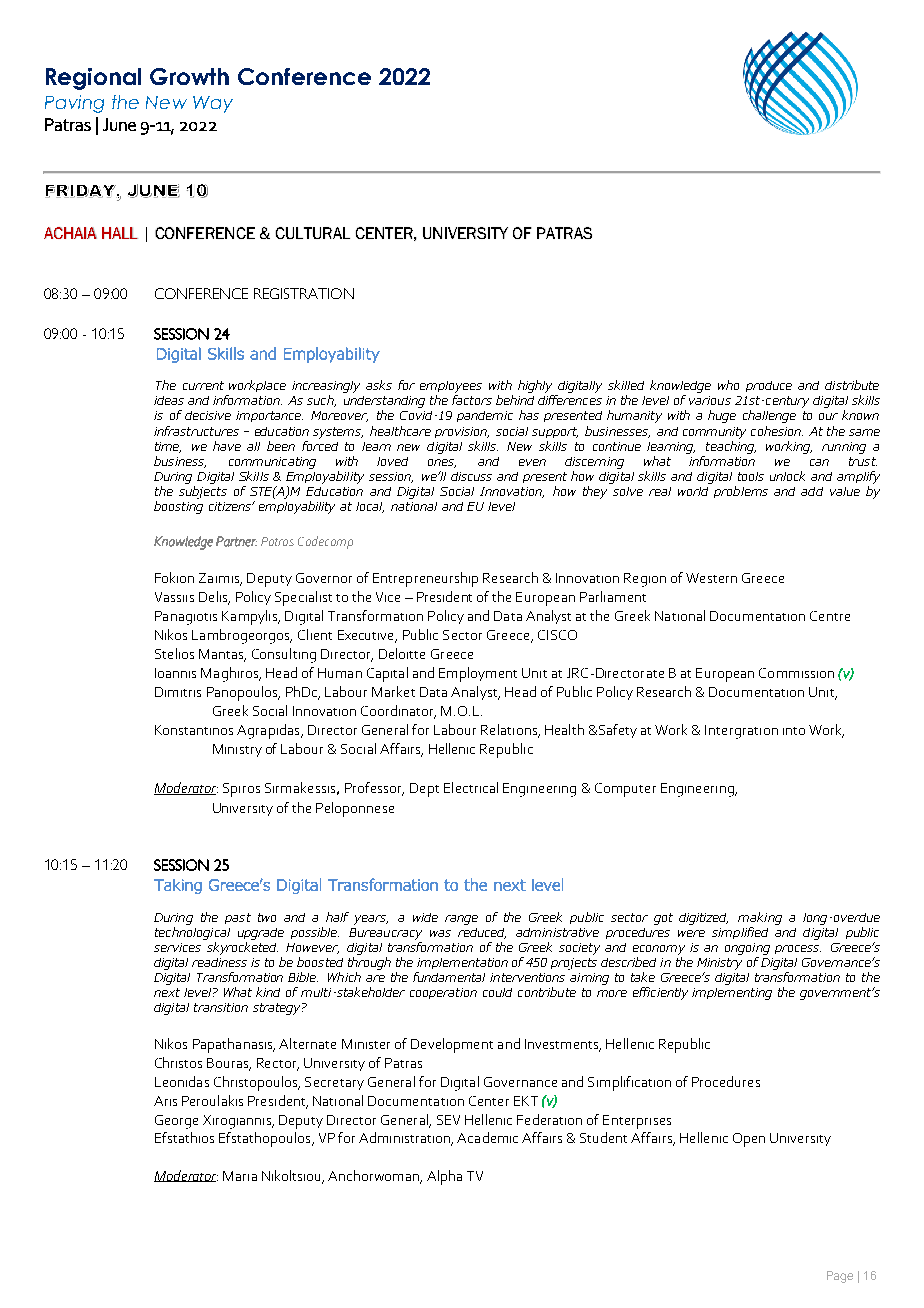  I want to click on Alpha, so click(444, 1177).
